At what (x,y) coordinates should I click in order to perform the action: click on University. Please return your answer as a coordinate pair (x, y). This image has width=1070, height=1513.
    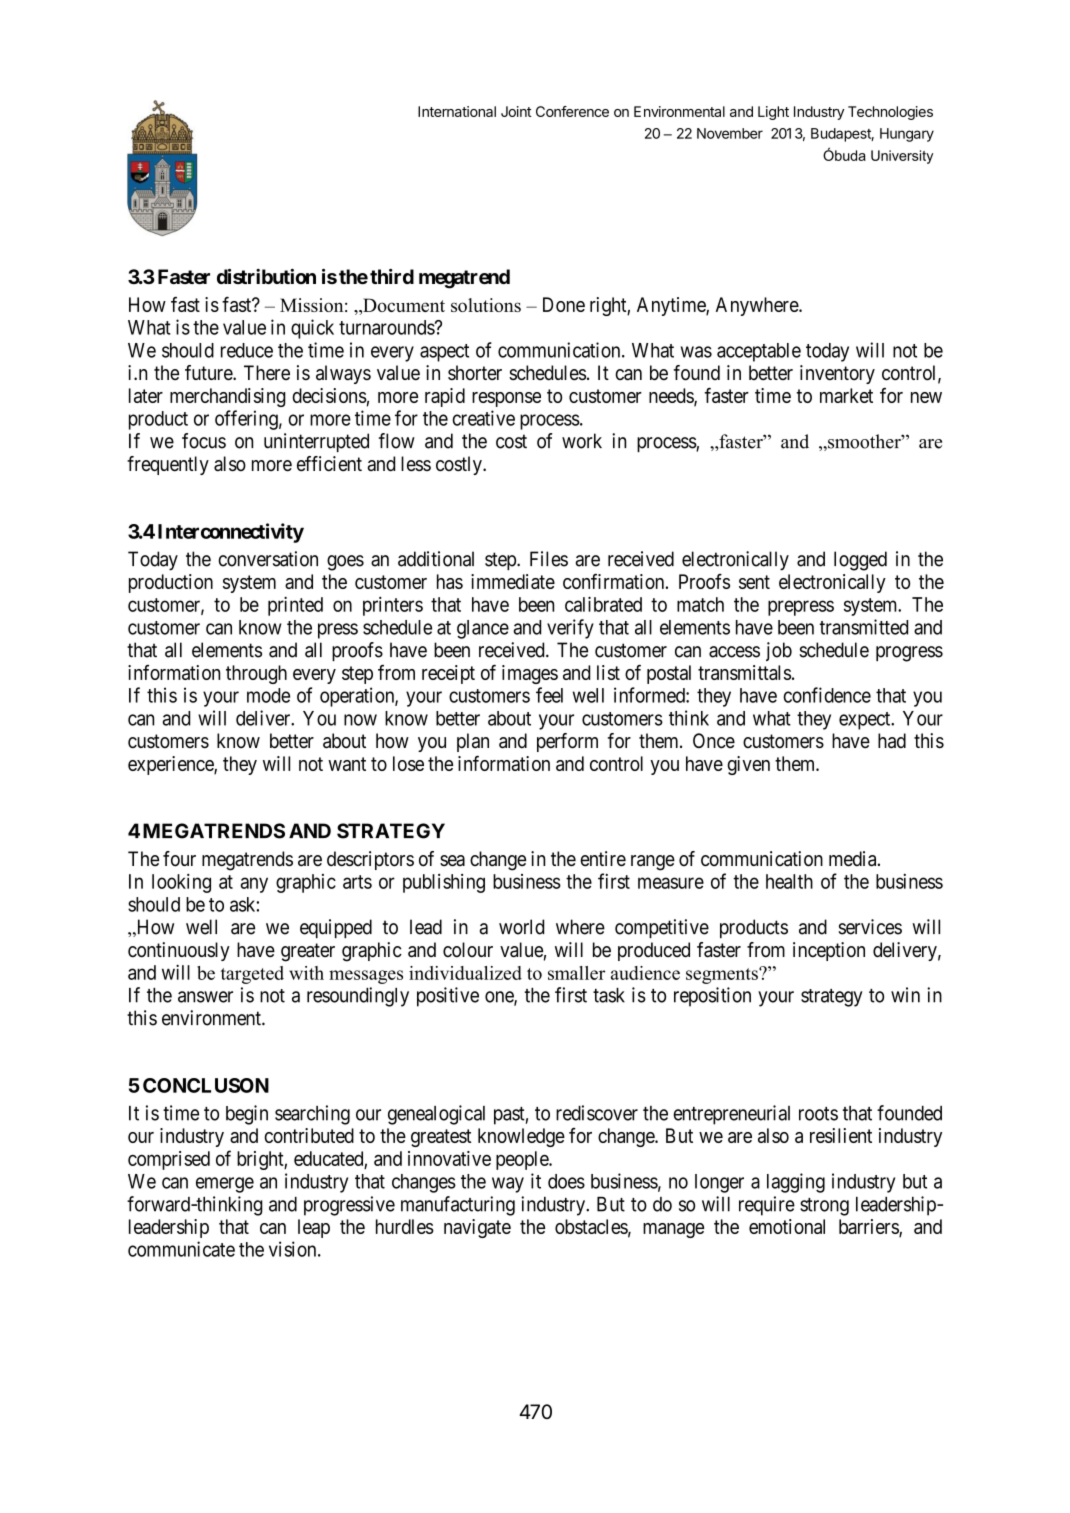
    Looking at the image, I should click on (902, 157).
